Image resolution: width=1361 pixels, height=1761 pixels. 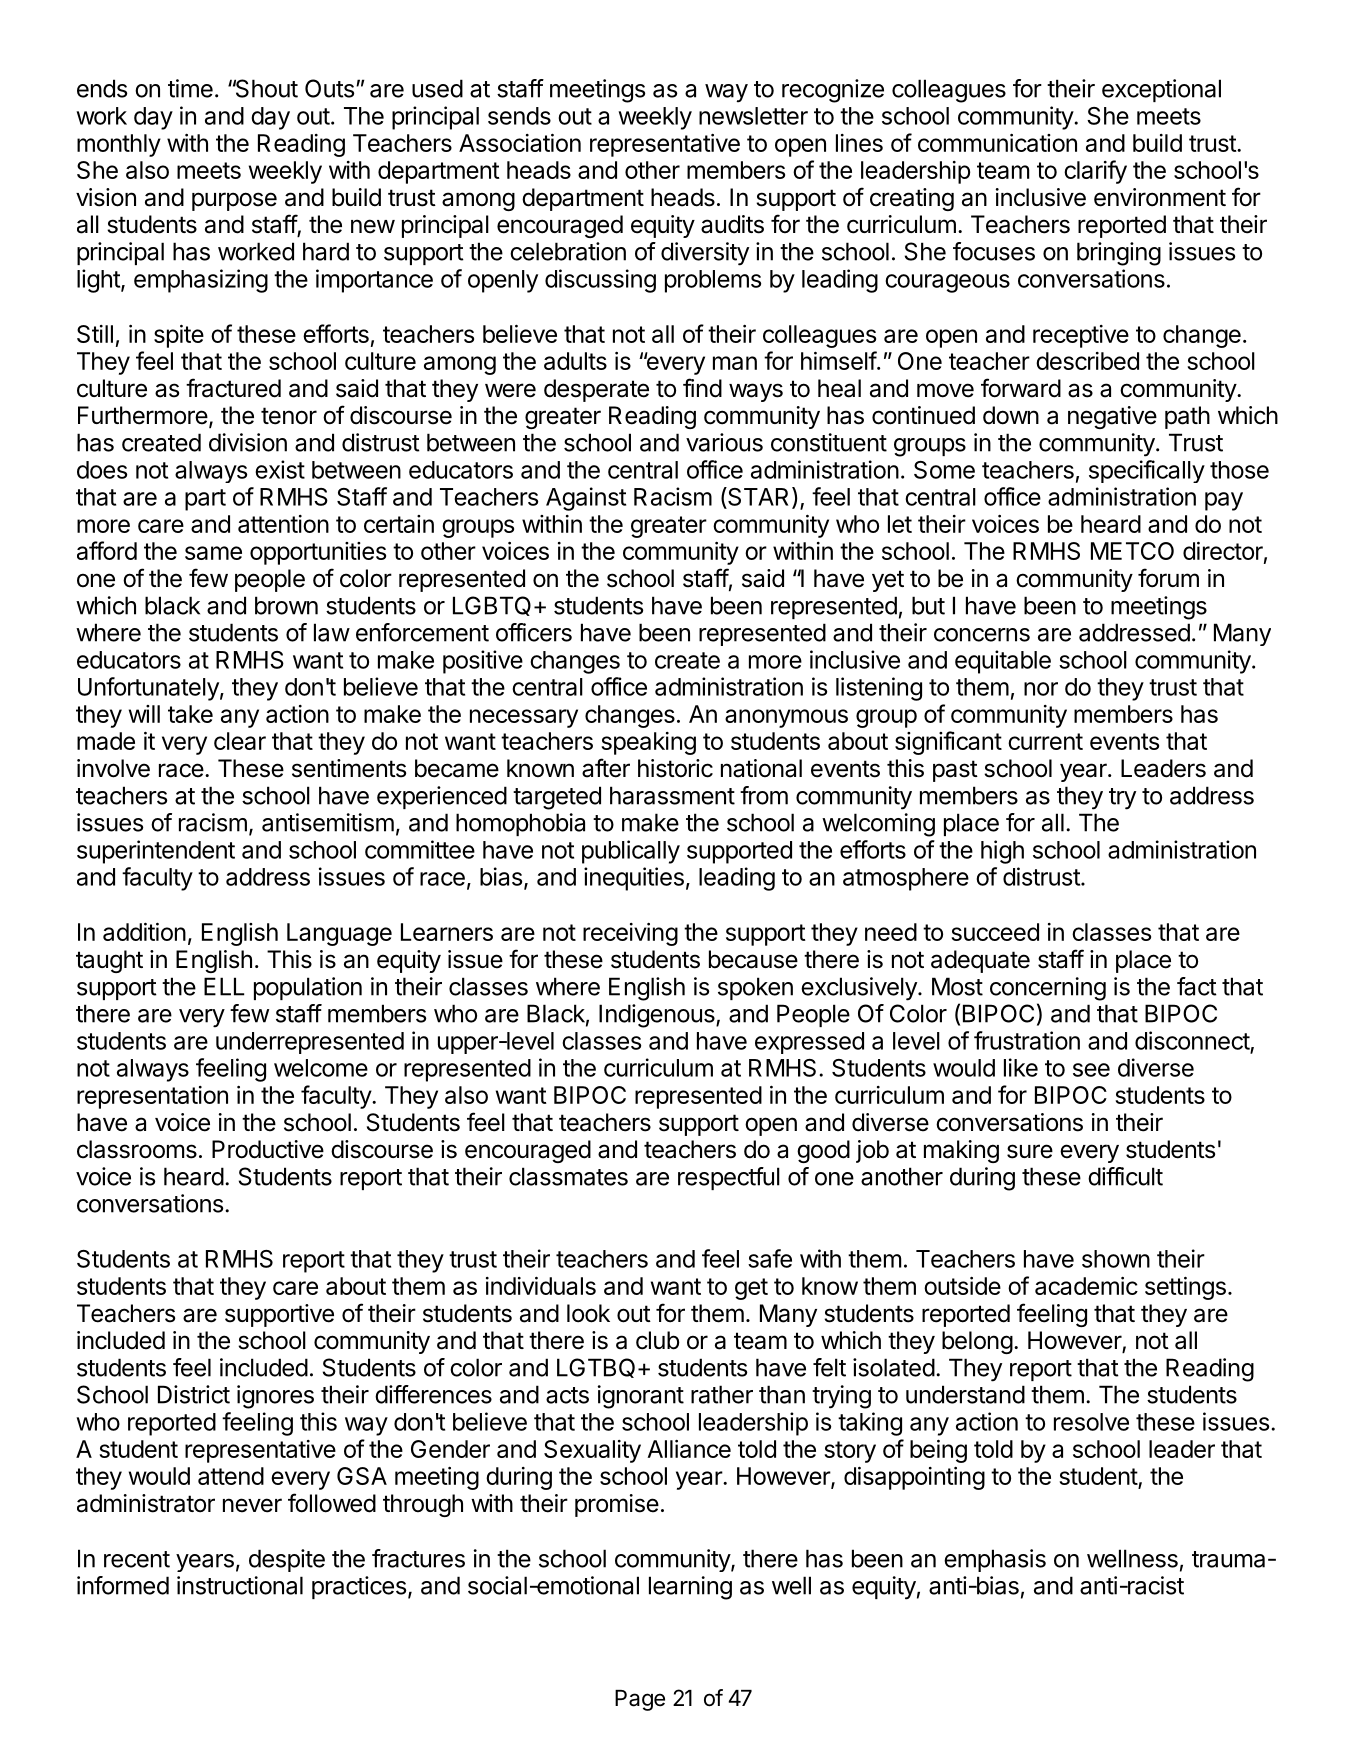 I want to click on Page, so click(x=640, y=1700).
